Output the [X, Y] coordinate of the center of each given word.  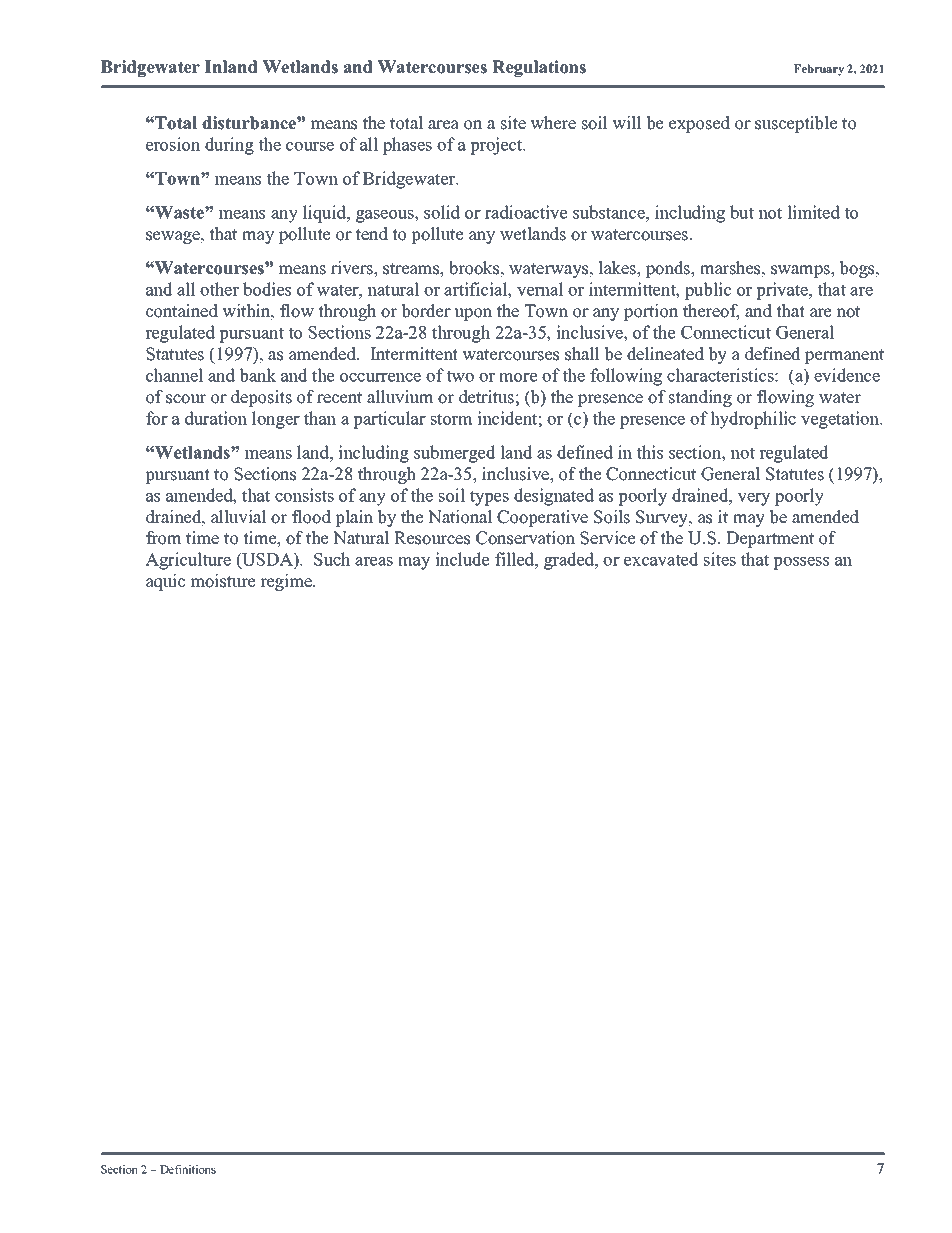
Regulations [539, 68]
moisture [223, 581]
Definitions [188, 1169]
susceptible [796, 124]
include [462, 559]
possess [801, 563]
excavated [661, 559]
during [229, 146]
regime [287, 582]
